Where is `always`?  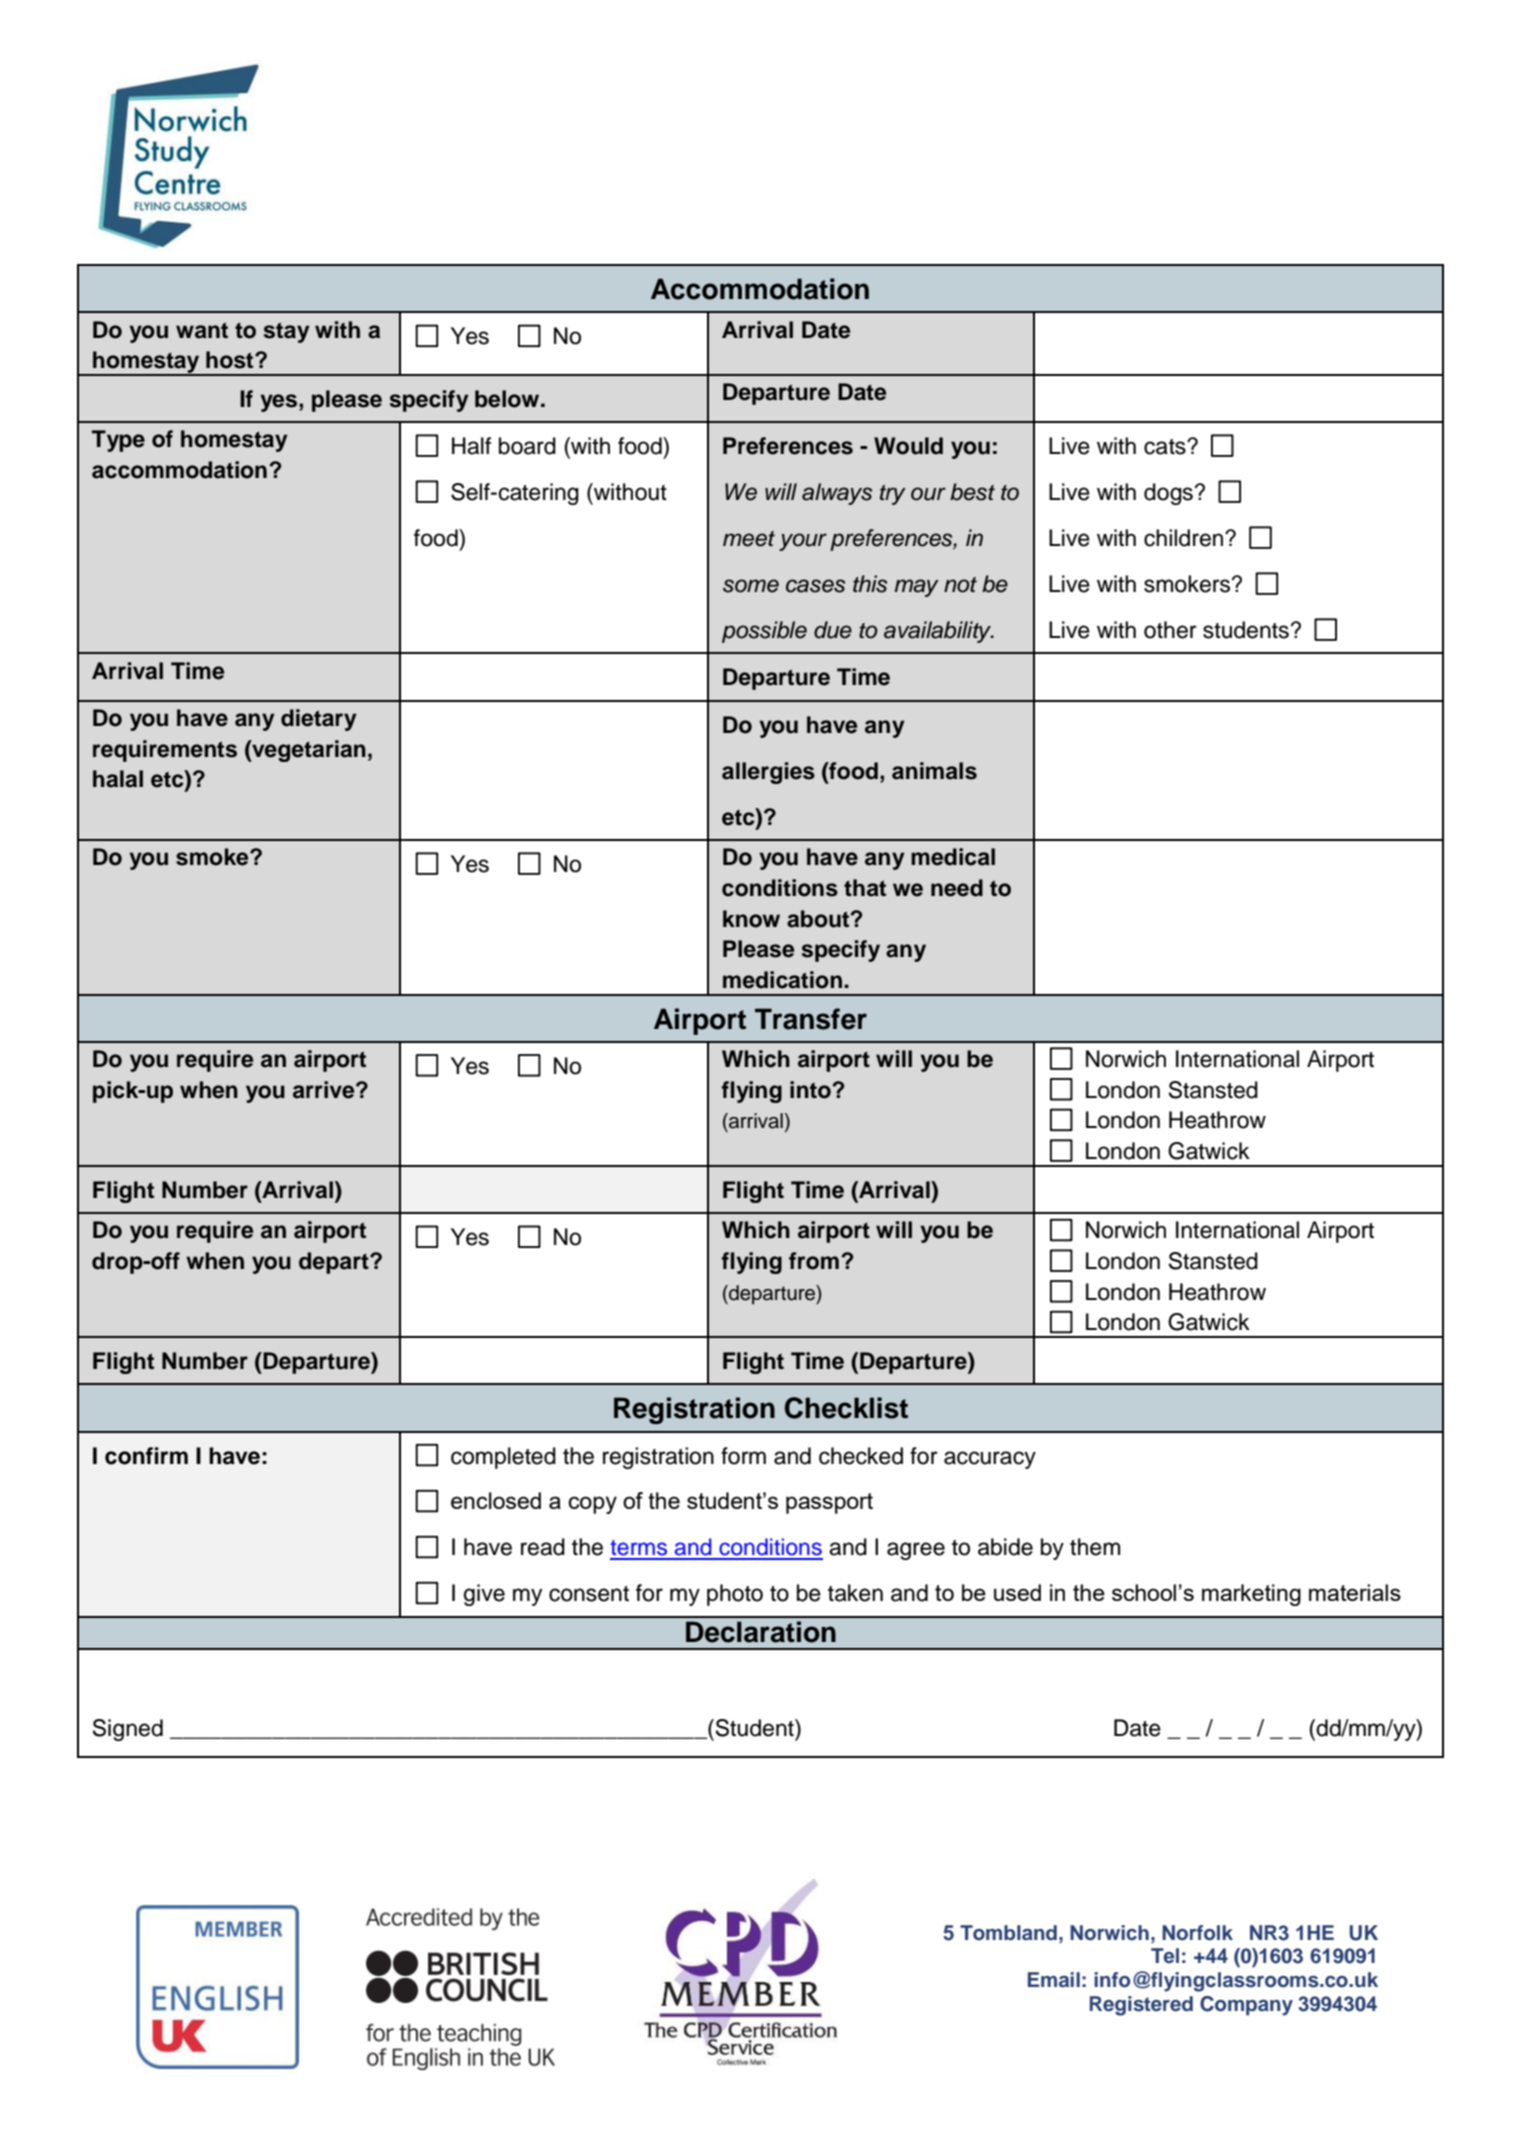 always is located at coordinates (837, 494).
